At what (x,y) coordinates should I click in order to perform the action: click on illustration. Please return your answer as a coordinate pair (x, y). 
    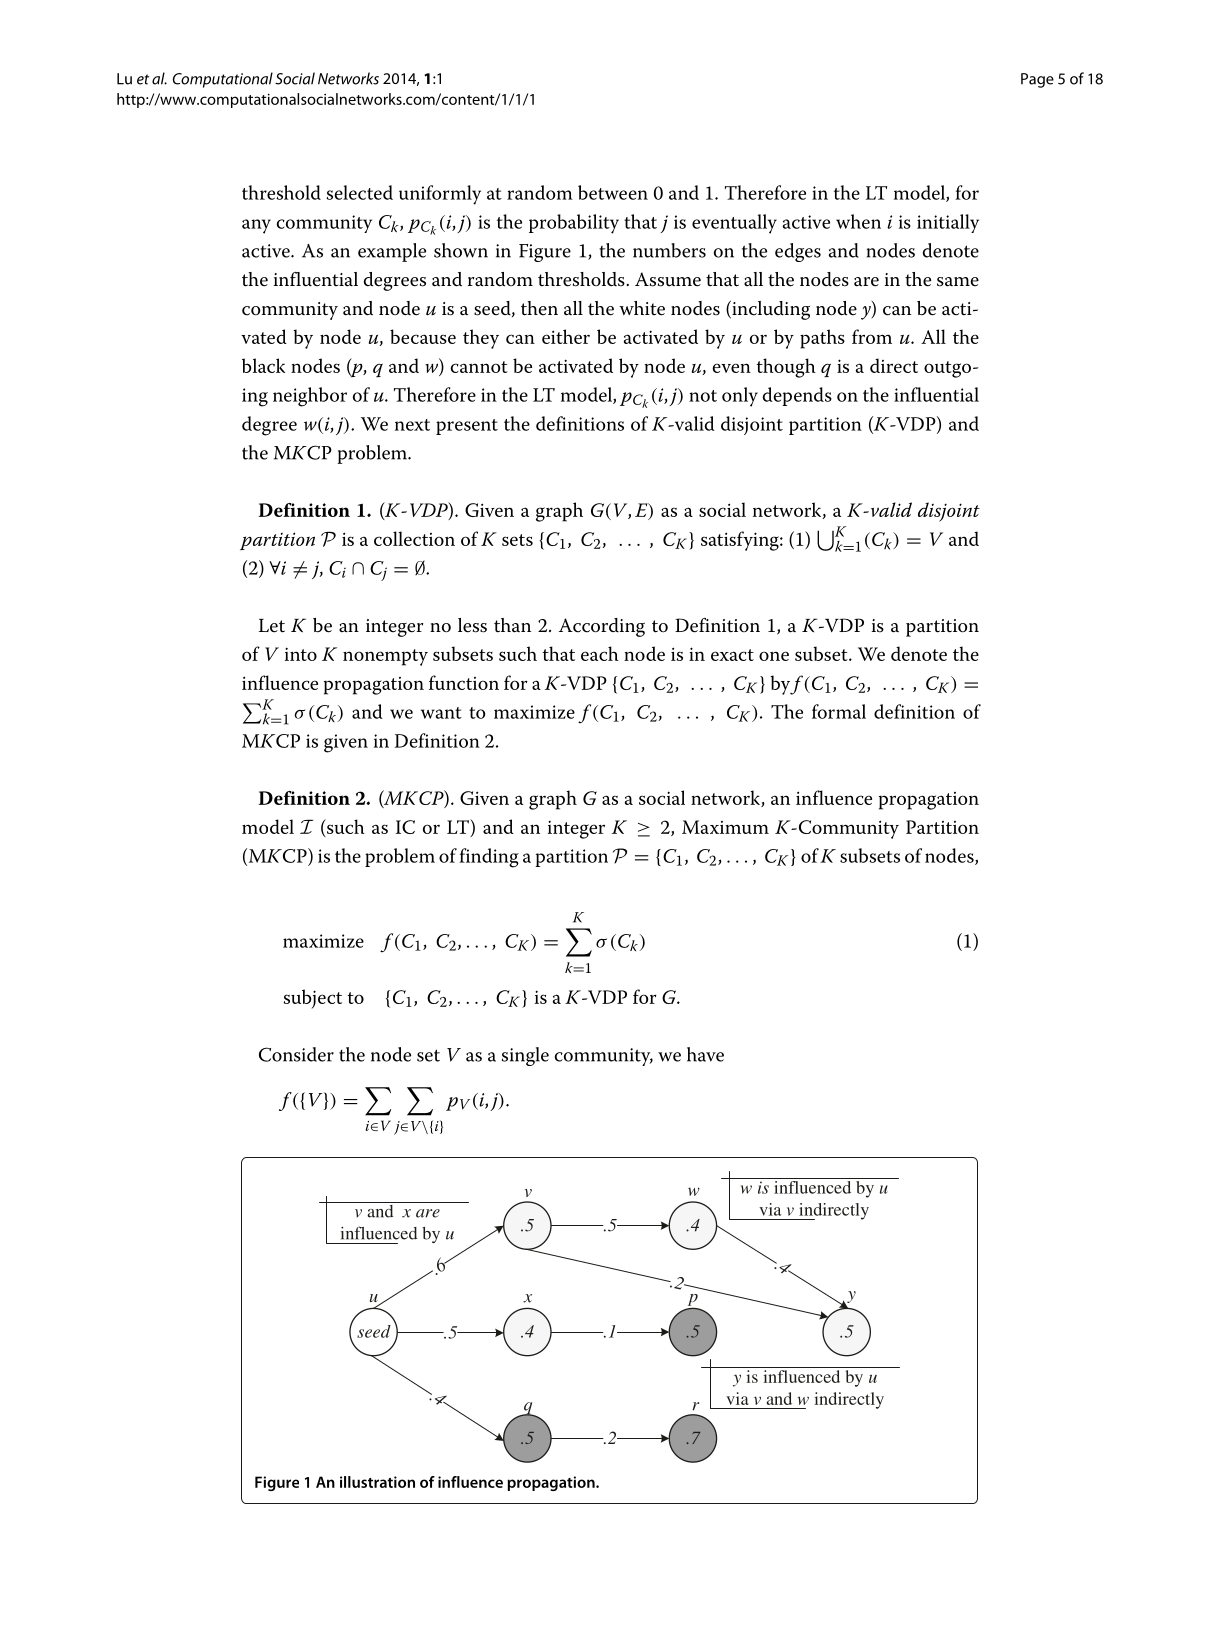
    Looking at the image, I should click on (377, 1482).
